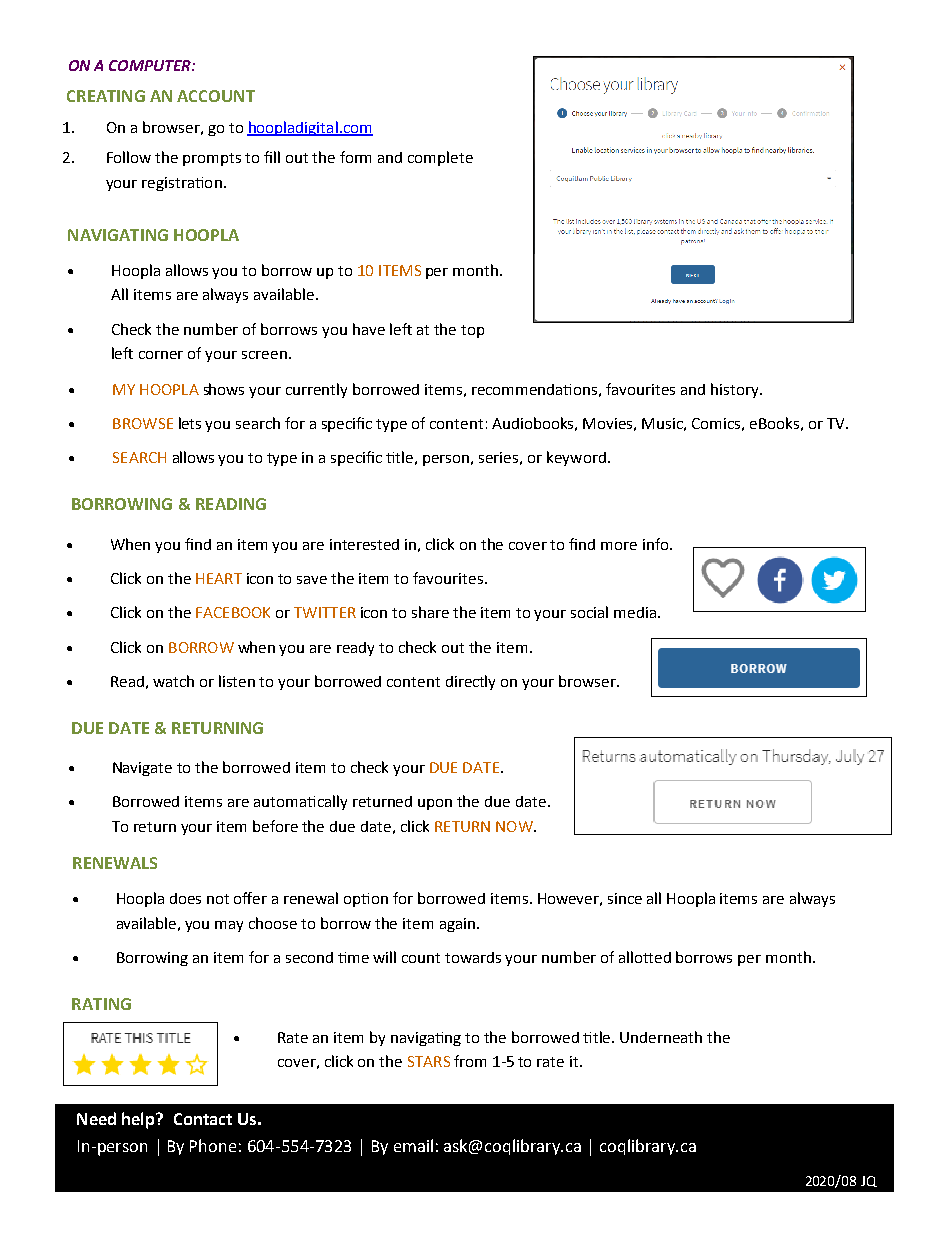 The width and height of the screenshot is (952, 1233). I want to click on share, so click(430, 612).
